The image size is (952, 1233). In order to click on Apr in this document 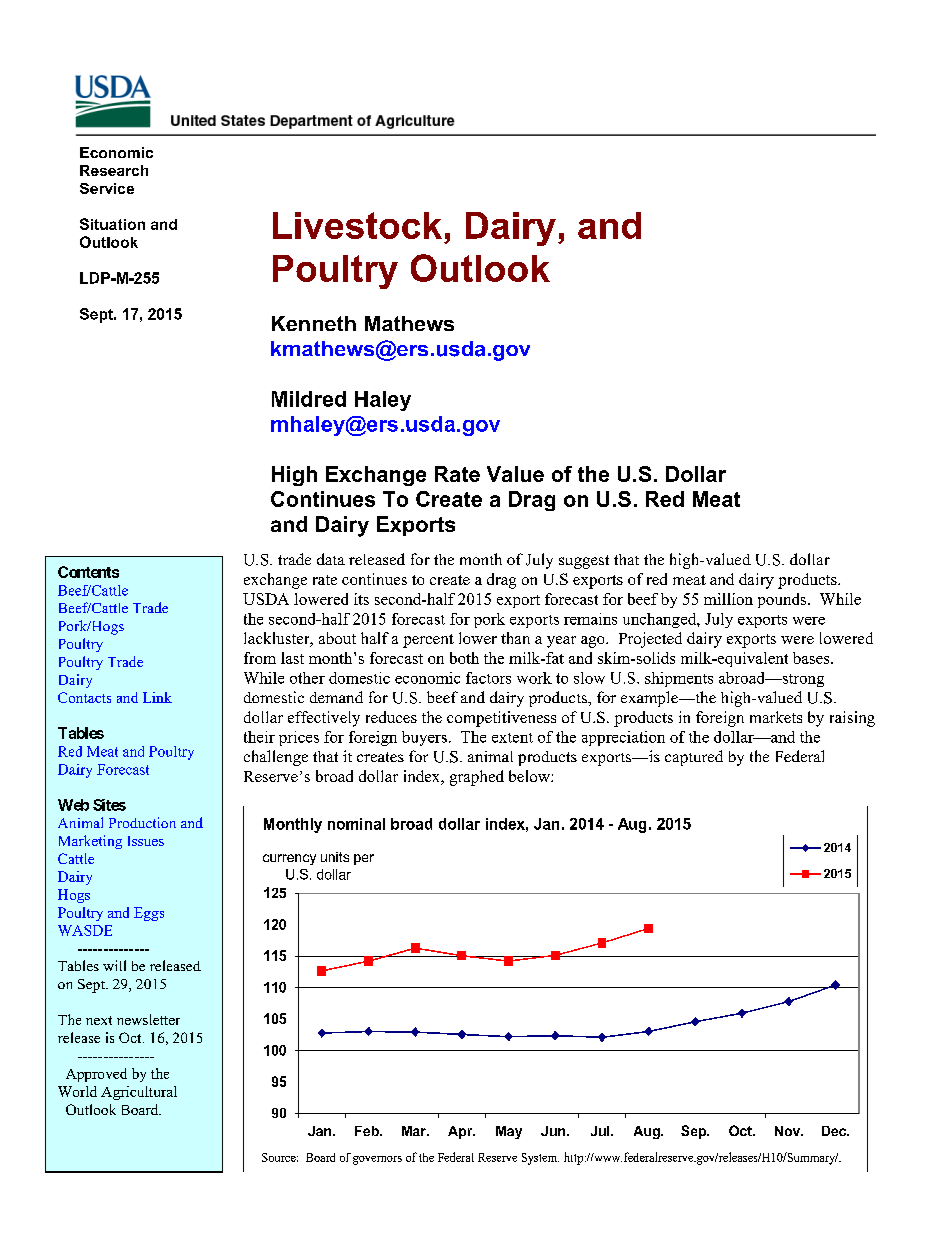, I will do `click(461, 1132)`.
